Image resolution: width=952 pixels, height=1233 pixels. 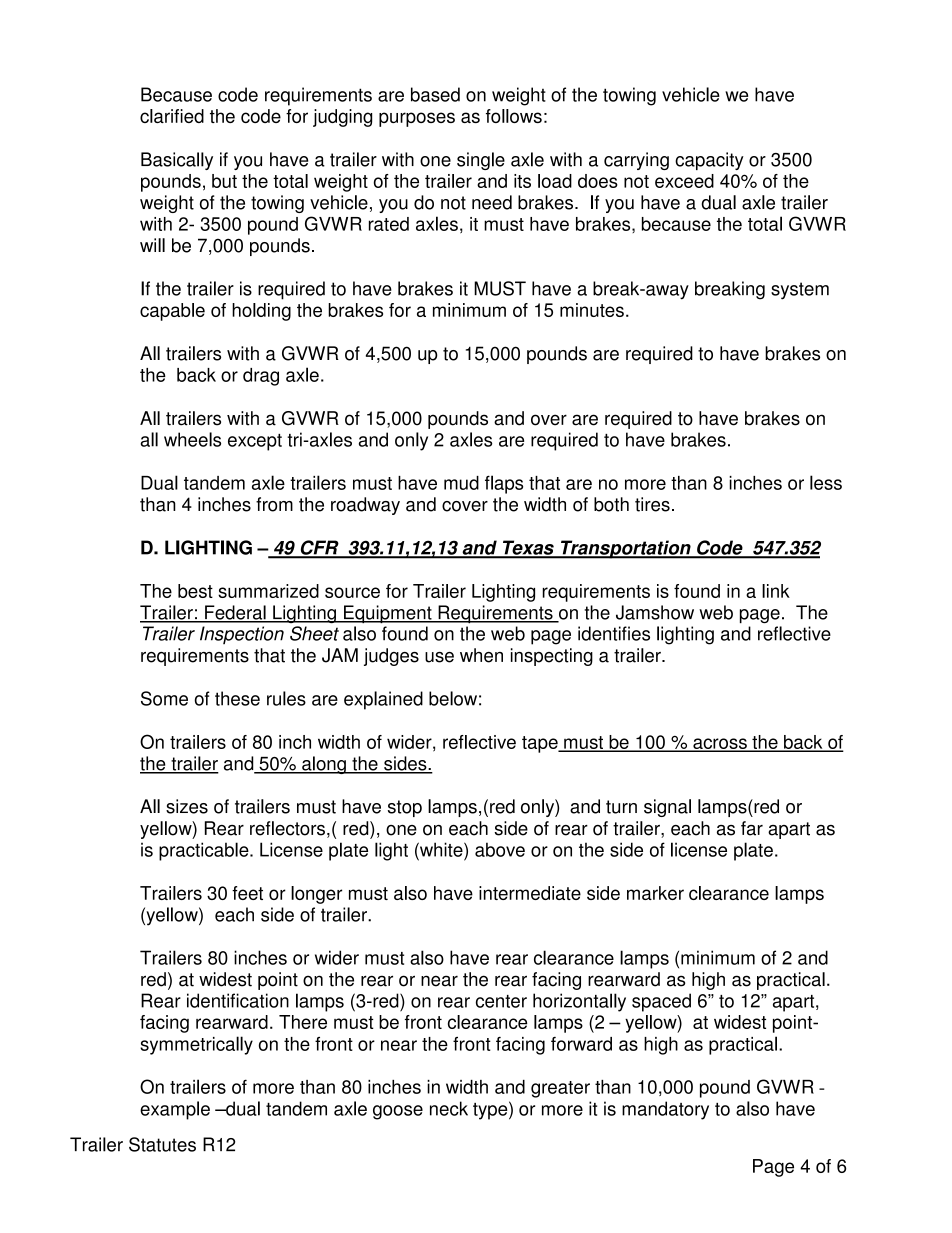 What do you see at coordinates (205, 851) in the screenshot?
I see `practicable` at bounding box center [205, 851].
